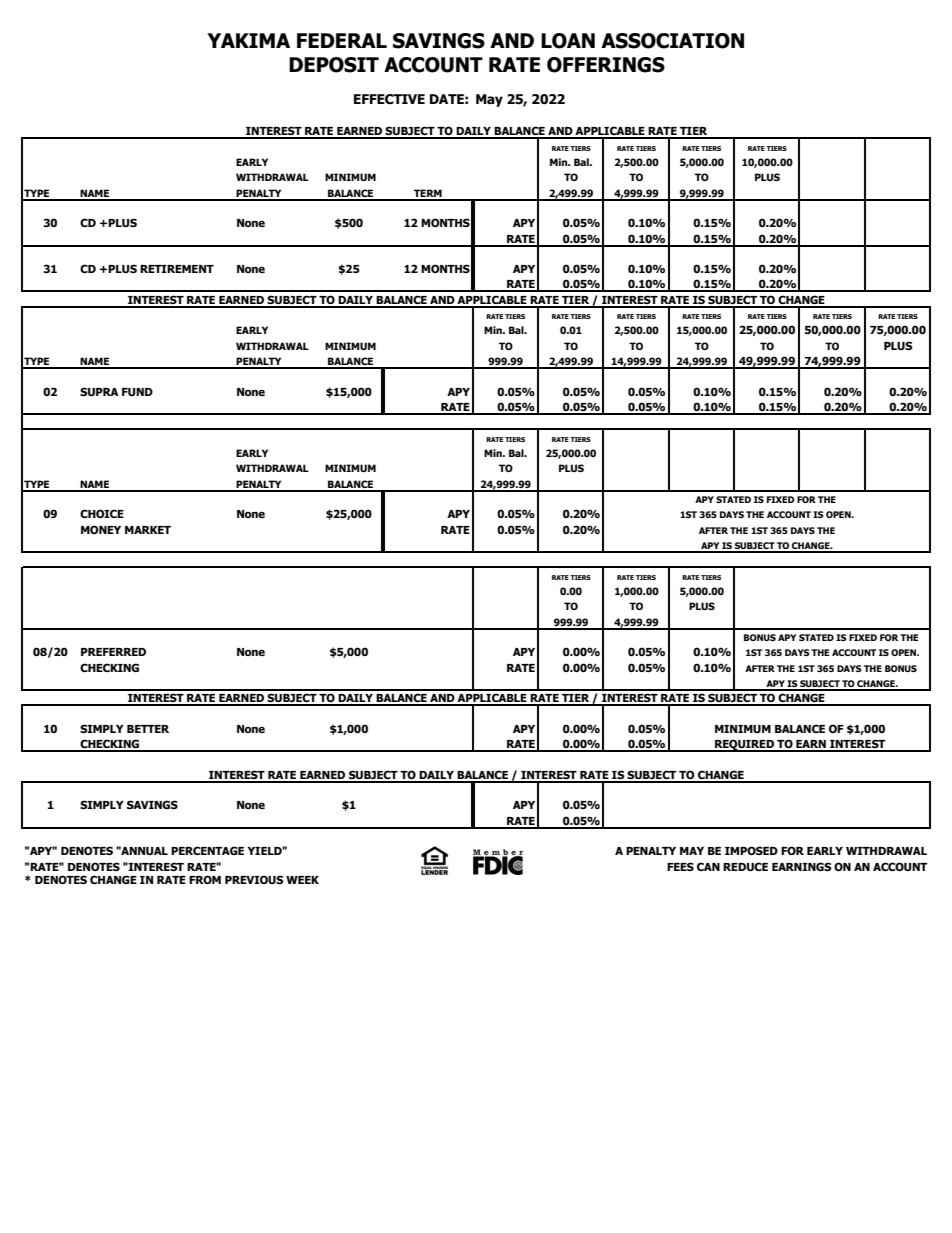  What do you see at coordinates (248, 40) in the document?
I see `YAKIMA` at bounding box center [248, 40].
